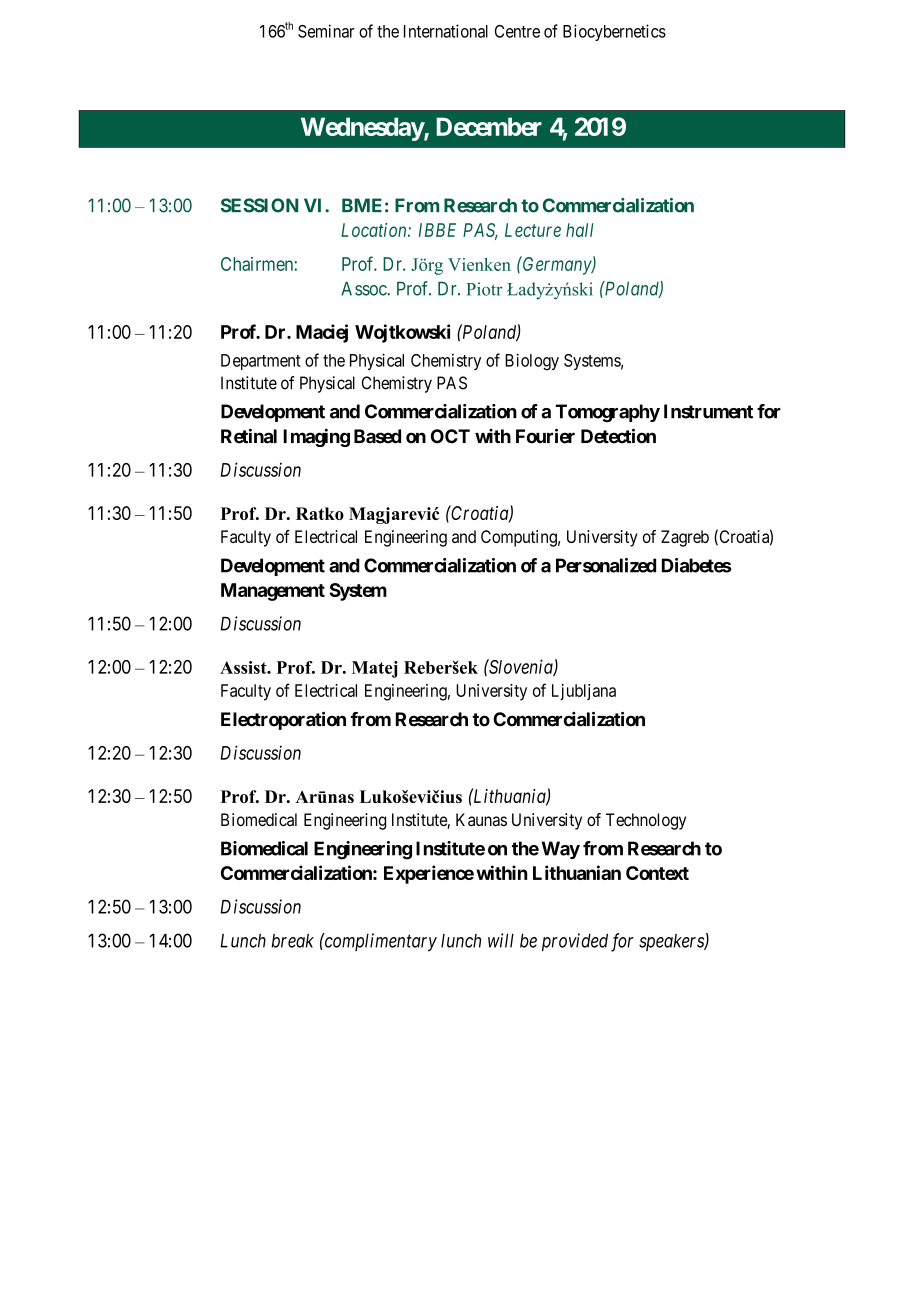 The height and width of the screenshot is (1308, 924). I want to click on Imaging, so click(316, 438).
